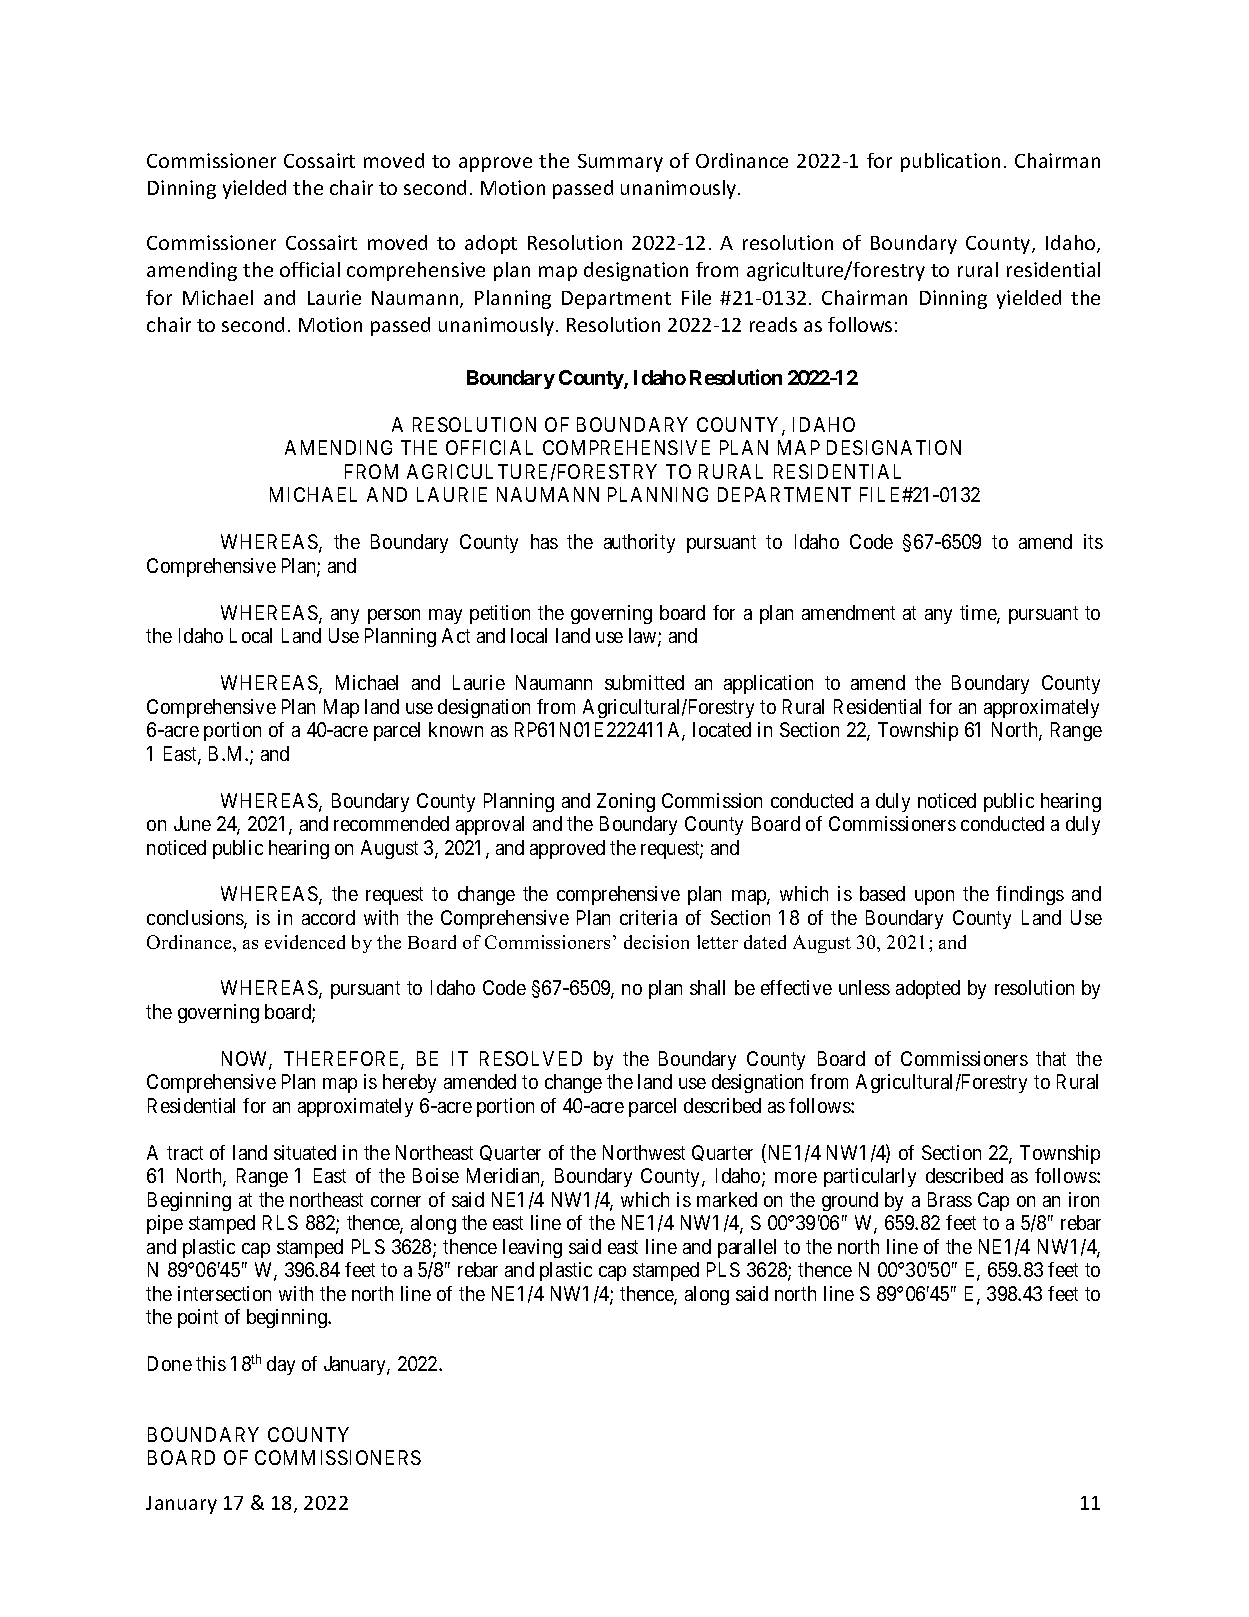 The width and height of the screenshot is (1249, 1617). What do you see at coordinates (1093, 541) in the screenshot?
I see `its` at bounding box center [1093, 541].
